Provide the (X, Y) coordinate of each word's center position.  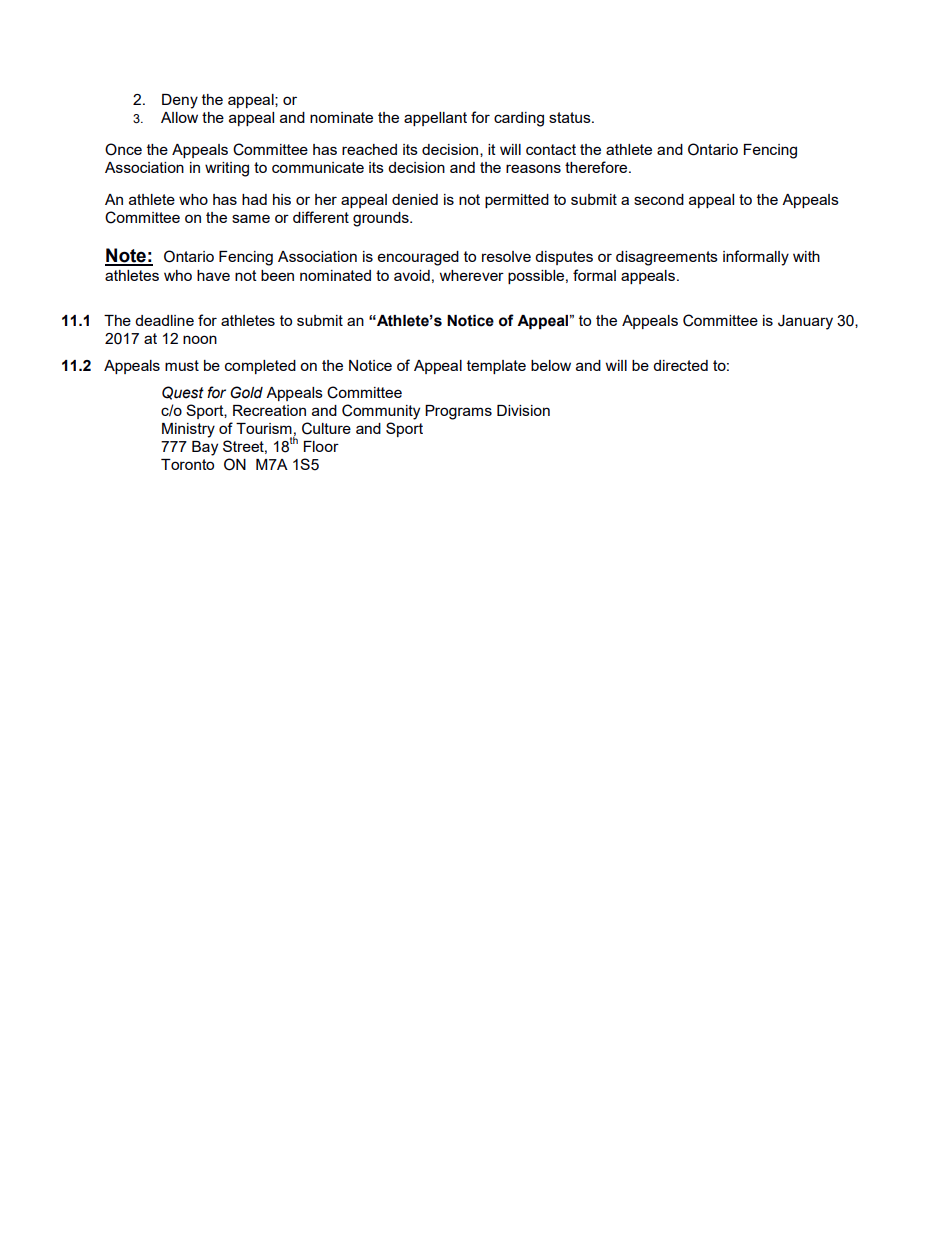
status (571, 117)
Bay (205, 448)
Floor (321, 446)
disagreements (667, 258)
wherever (472, 275)
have (213, 275)
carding (519, 119)
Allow (179, 117)
